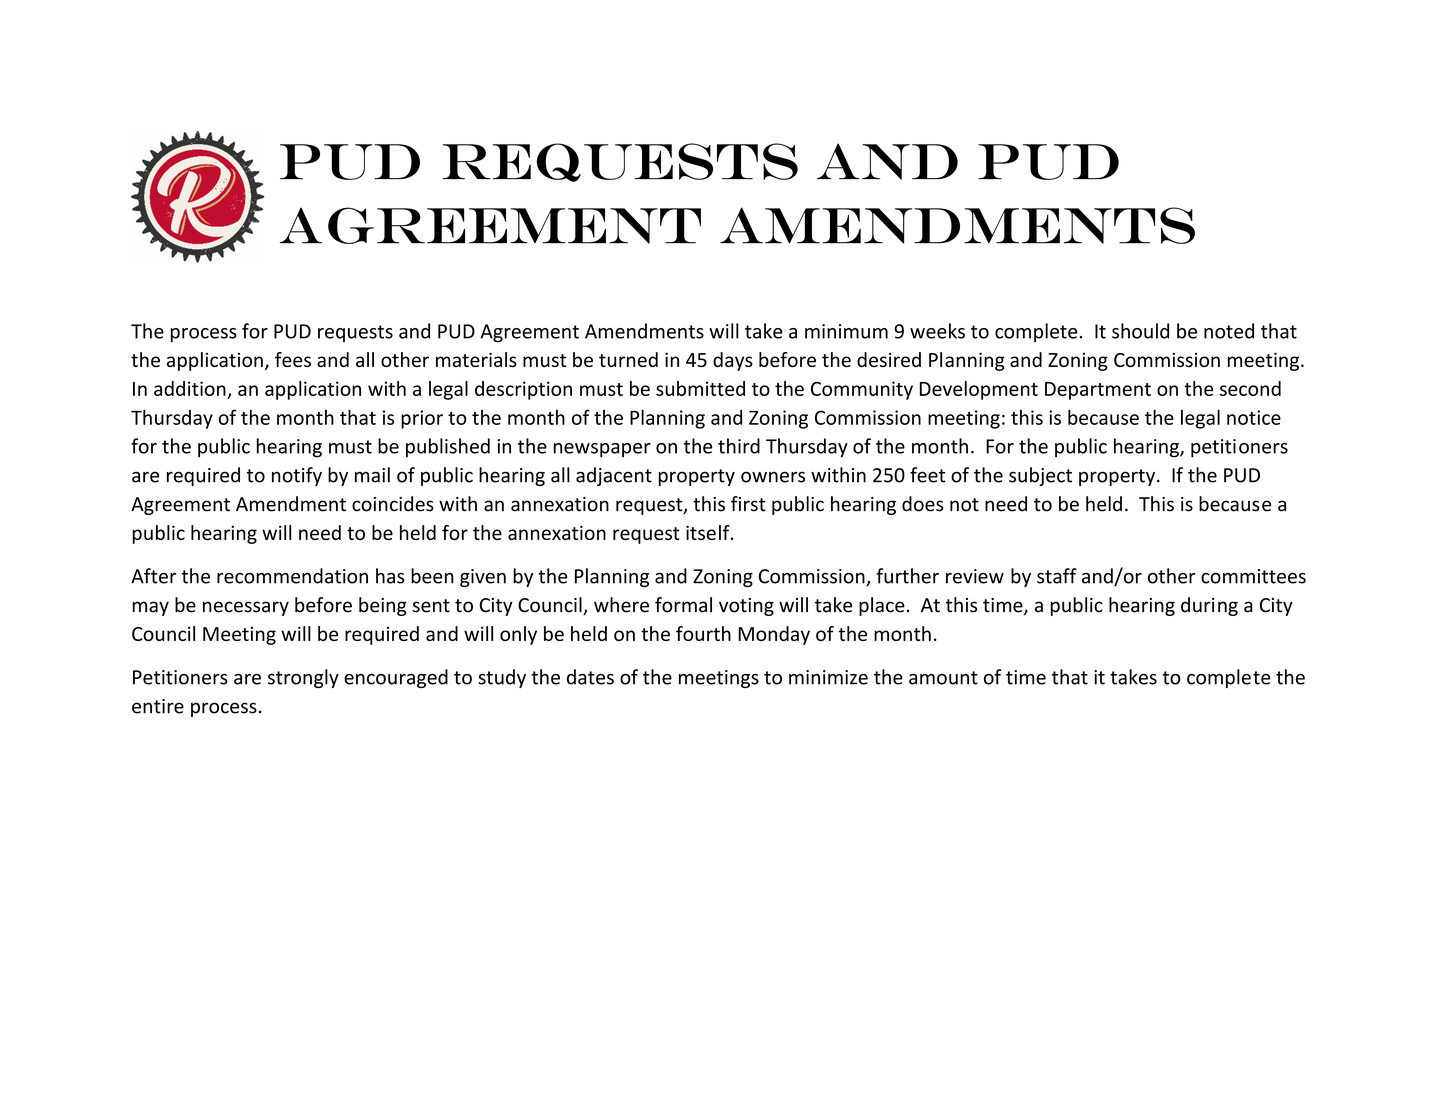 The width and height of the image is (1443, 1115). What do you see at coordinates (683, 605) in the image?
I see `formal` at bounding box center [683, 605].
